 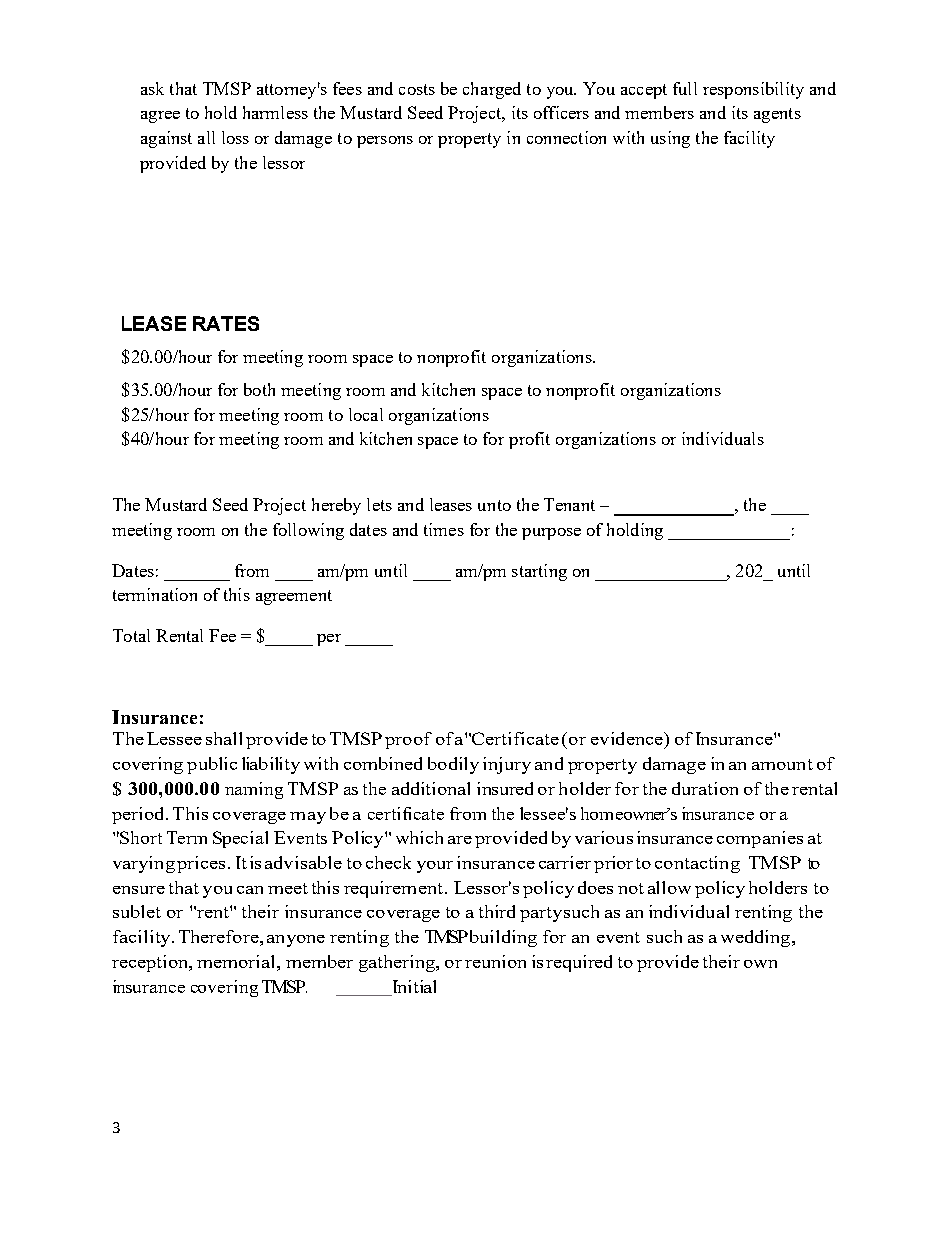 What do you see at coordinates (628, 738) in the screenshot?
I see `evidence` at bounding box center [628, 738].
